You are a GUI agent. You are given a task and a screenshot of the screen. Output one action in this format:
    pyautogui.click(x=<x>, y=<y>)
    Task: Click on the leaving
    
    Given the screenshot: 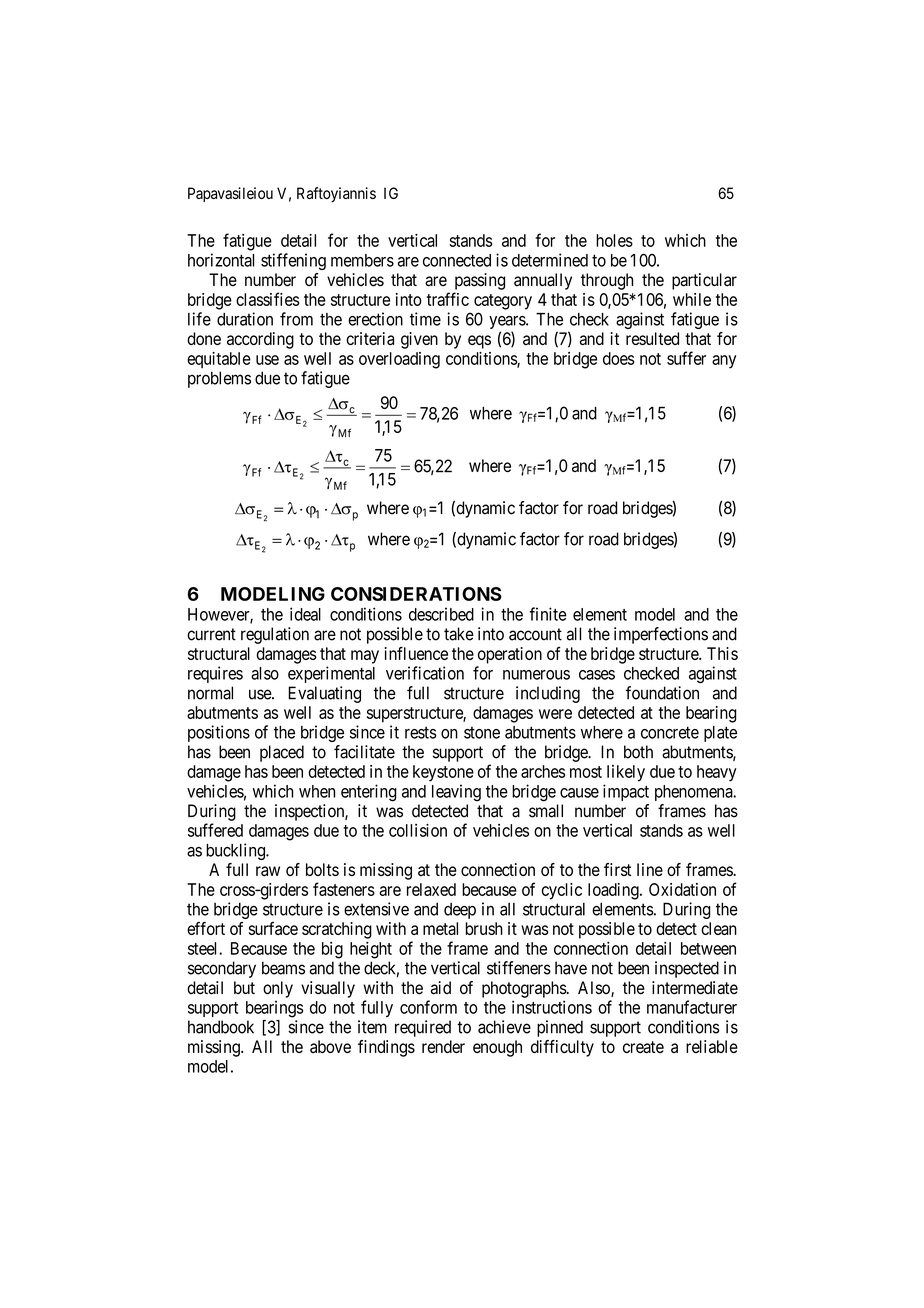 What is the action you would take?
    pyautogui.click(x=456, y=793)
